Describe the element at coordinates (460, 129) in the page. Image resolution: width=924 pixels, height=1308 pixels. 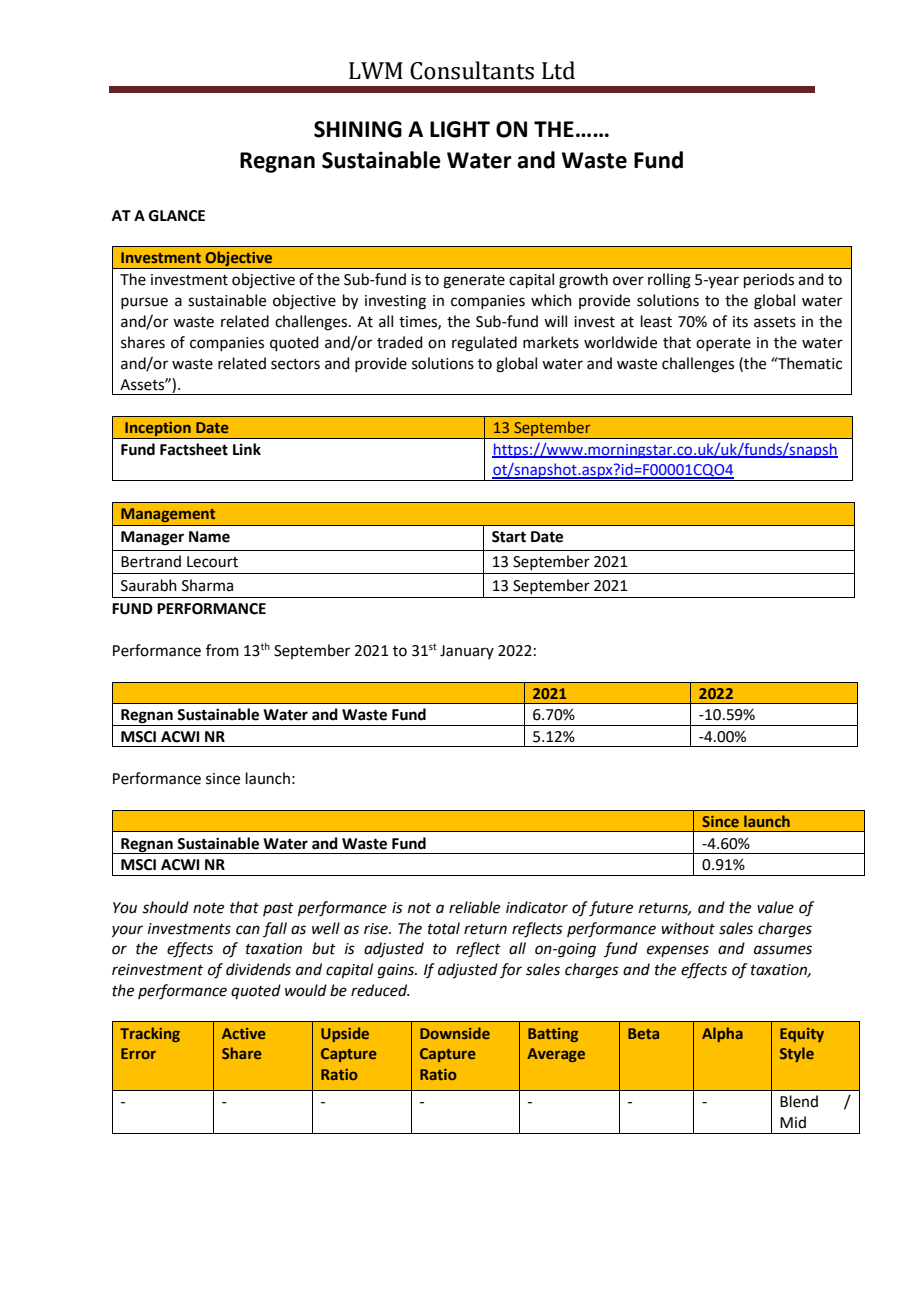
I see `LIGHT` at that location.
